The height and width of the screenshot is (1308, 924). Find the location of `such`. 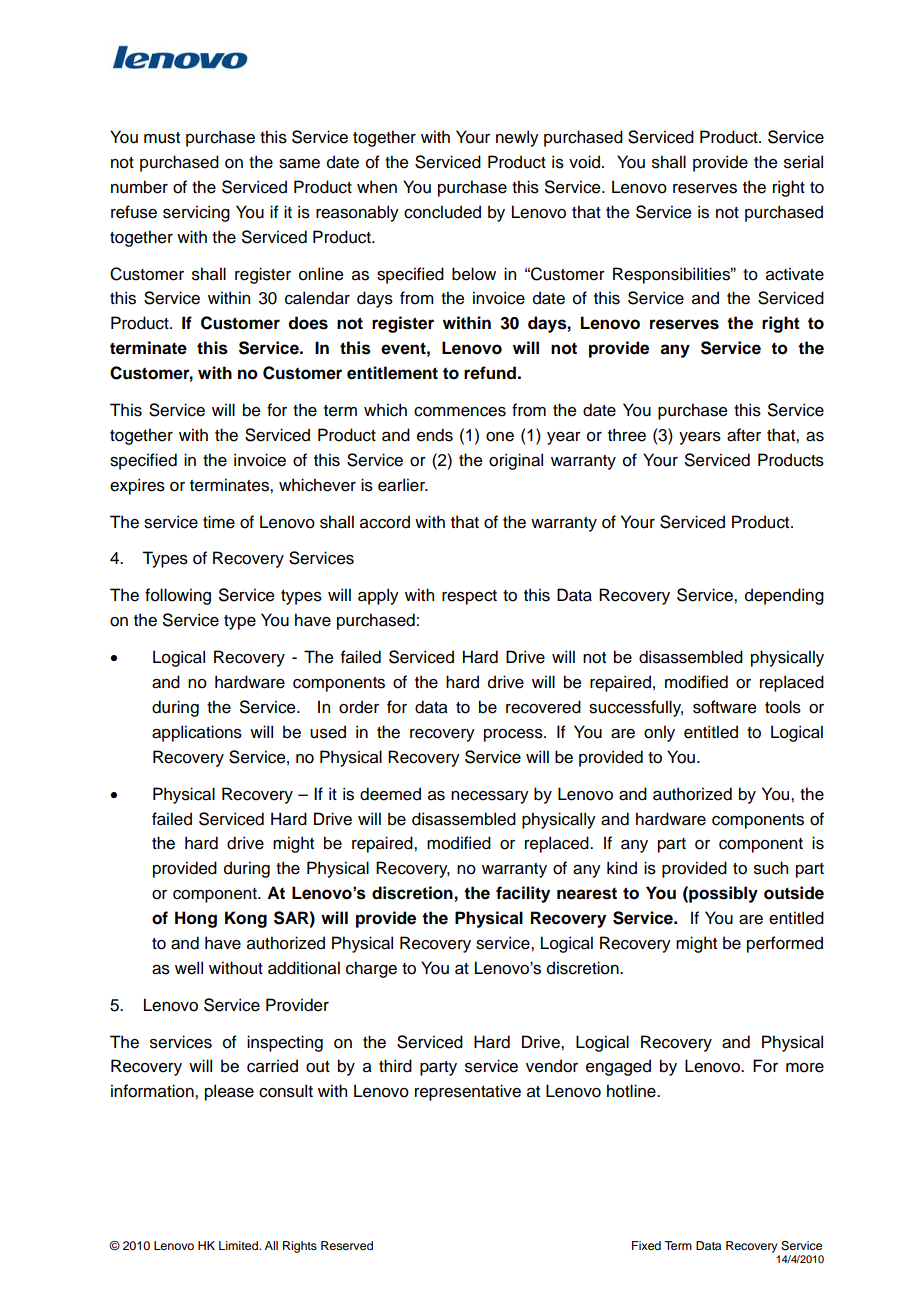

such is located at coordinates (771, 868).
